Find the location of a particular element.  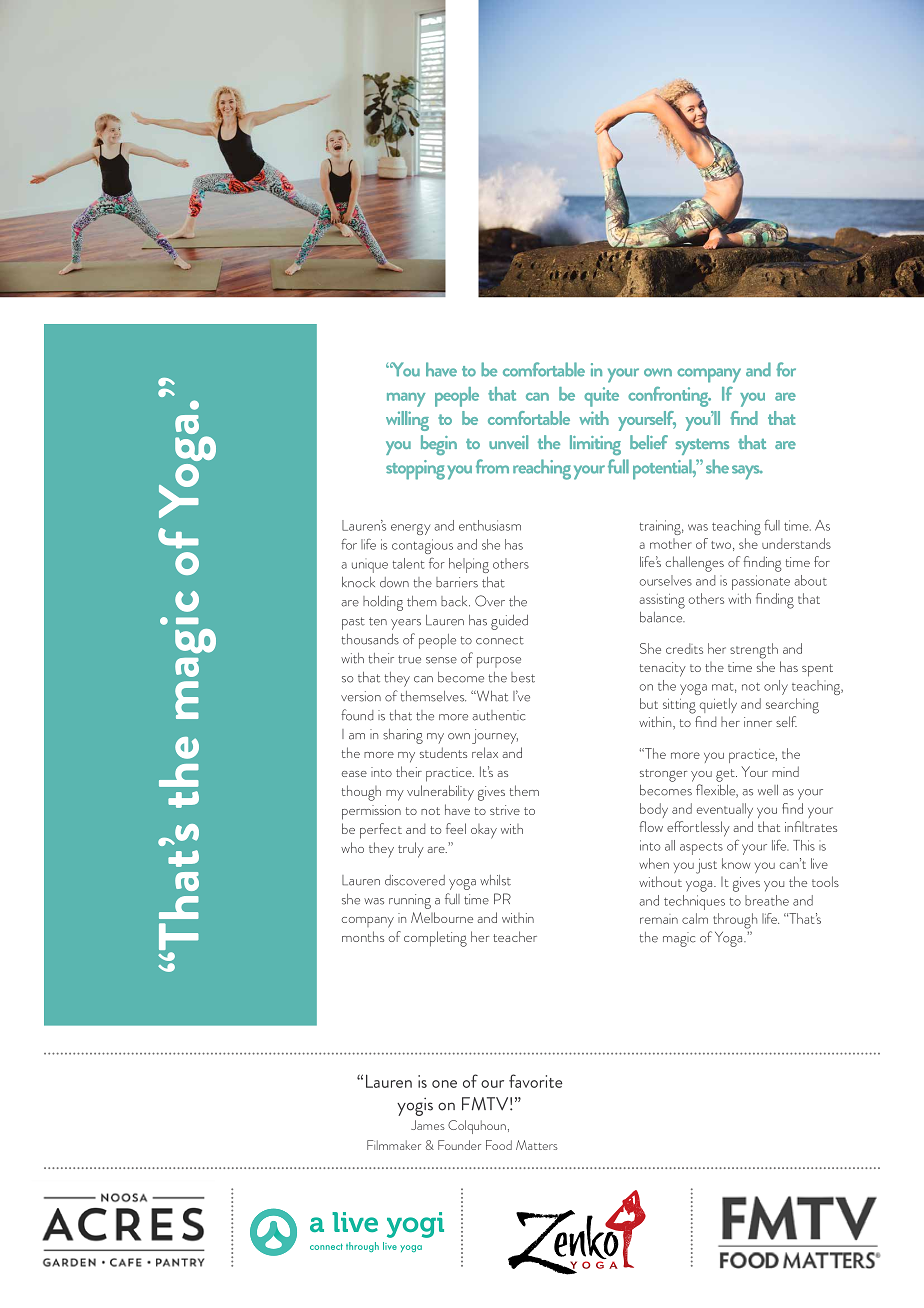

stronger is located at coordinates (664, 775).
